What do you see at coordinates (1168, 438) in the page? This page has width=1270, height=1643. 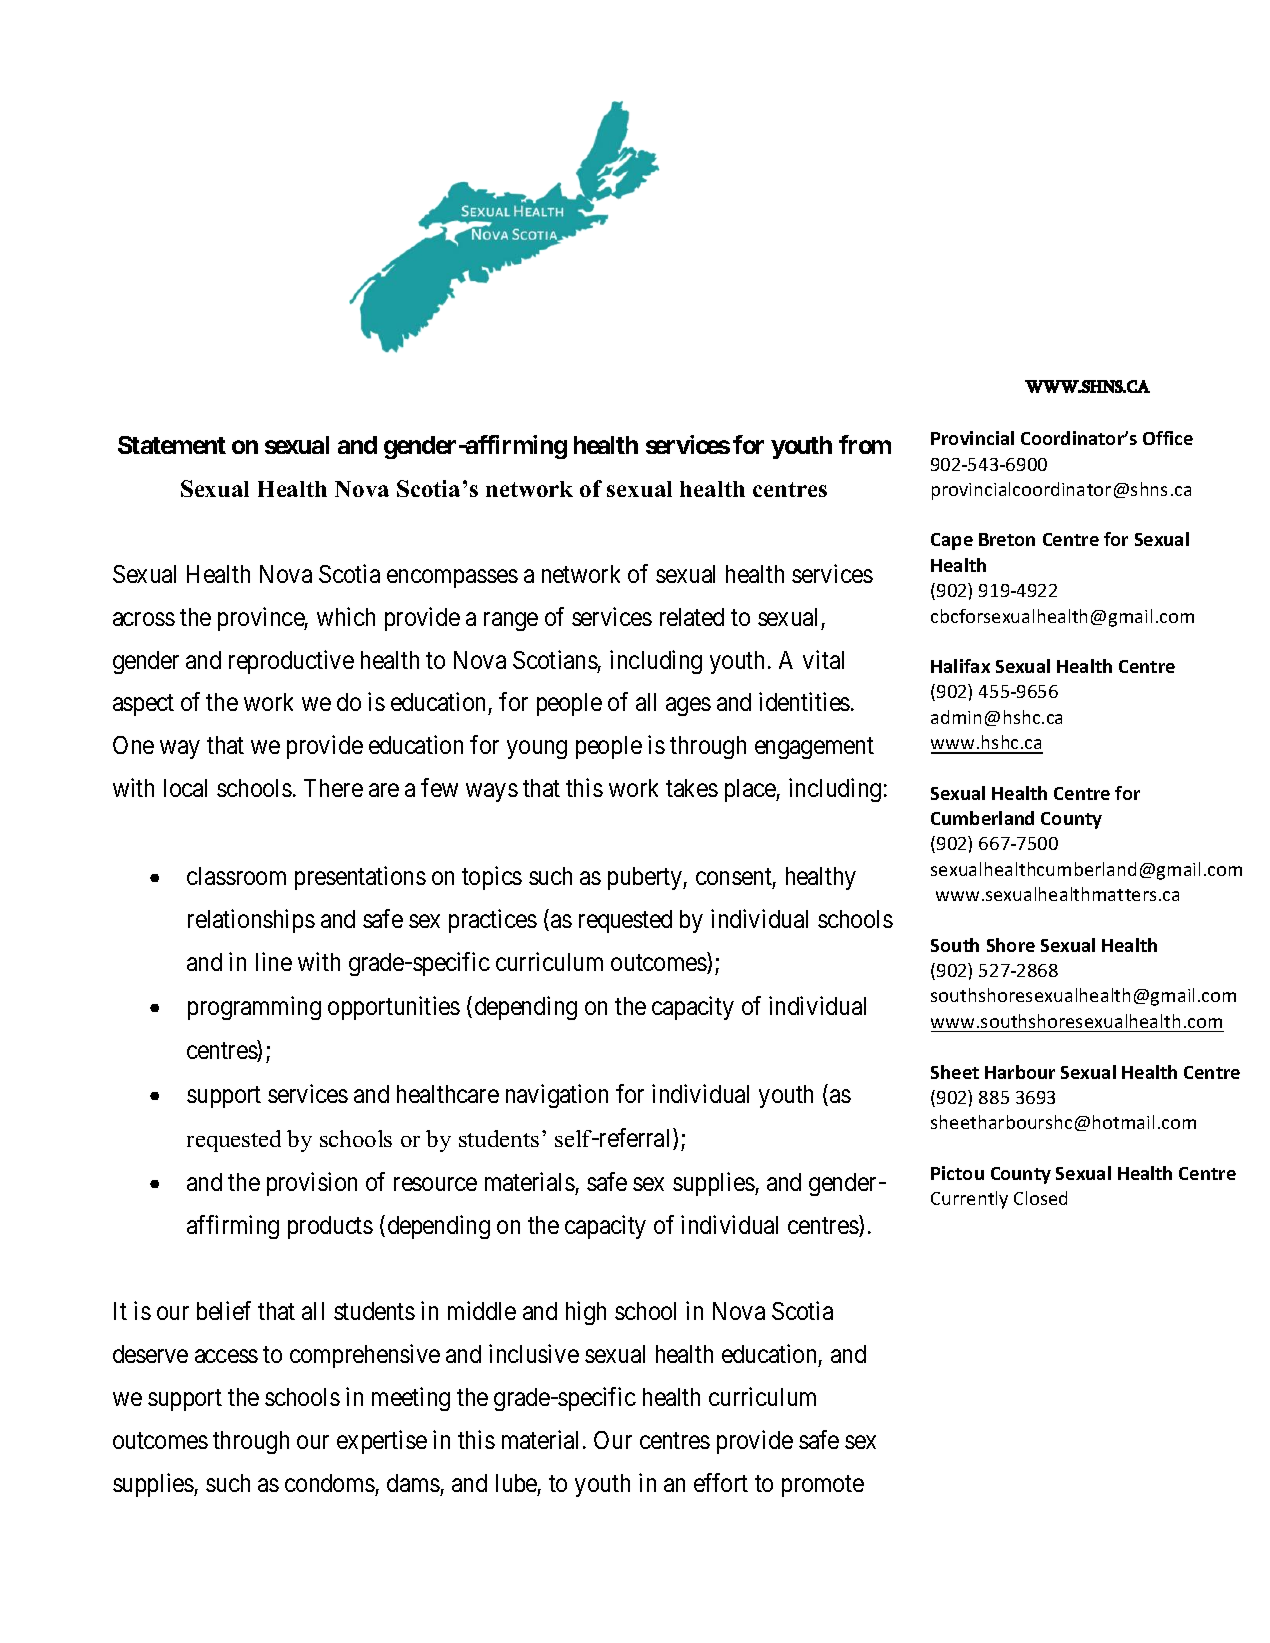 I see `Office` at bounding box center [1168, 438].
